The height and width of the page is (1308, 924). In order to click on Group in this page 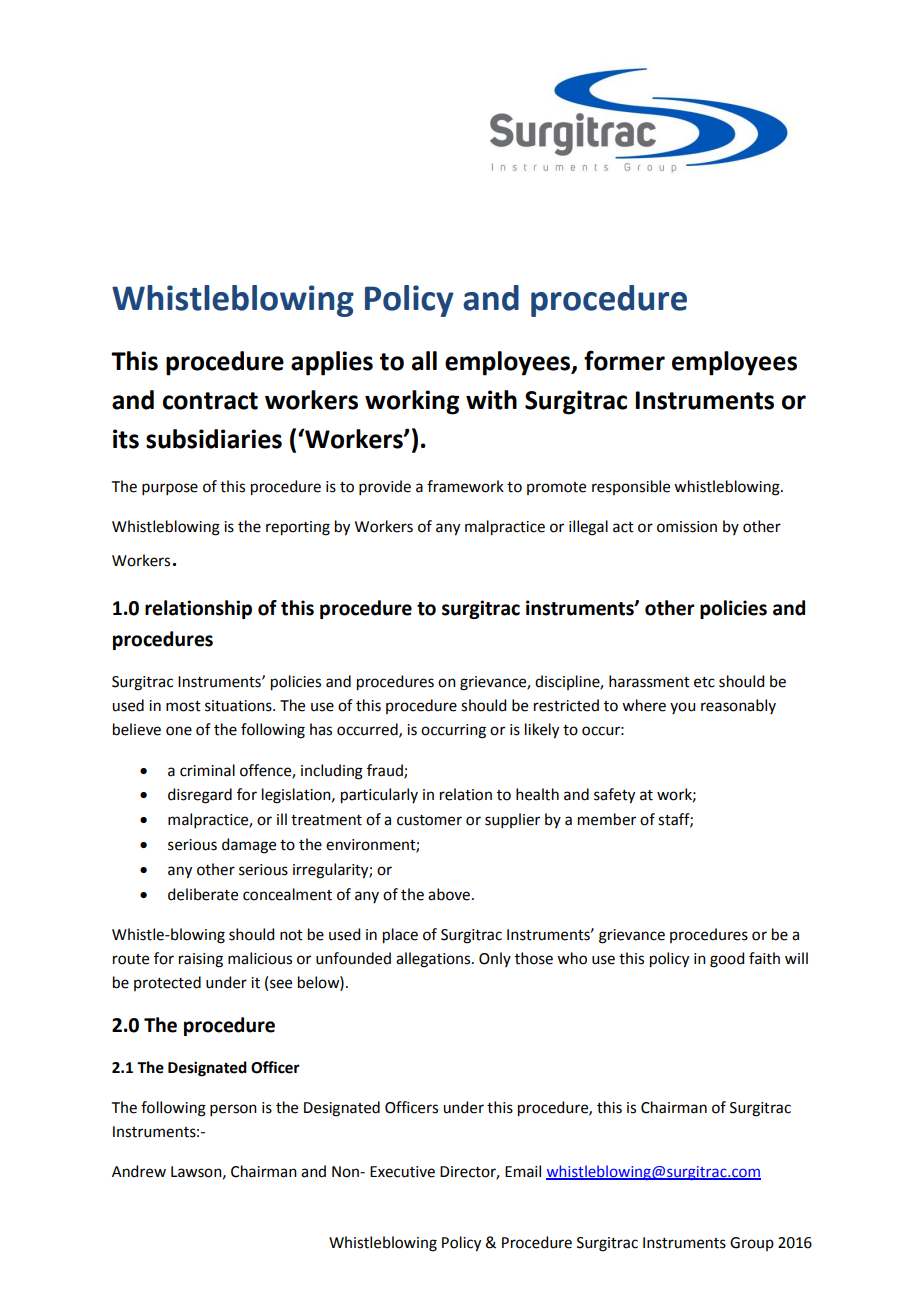, I will do `click(752, 1244)`.
